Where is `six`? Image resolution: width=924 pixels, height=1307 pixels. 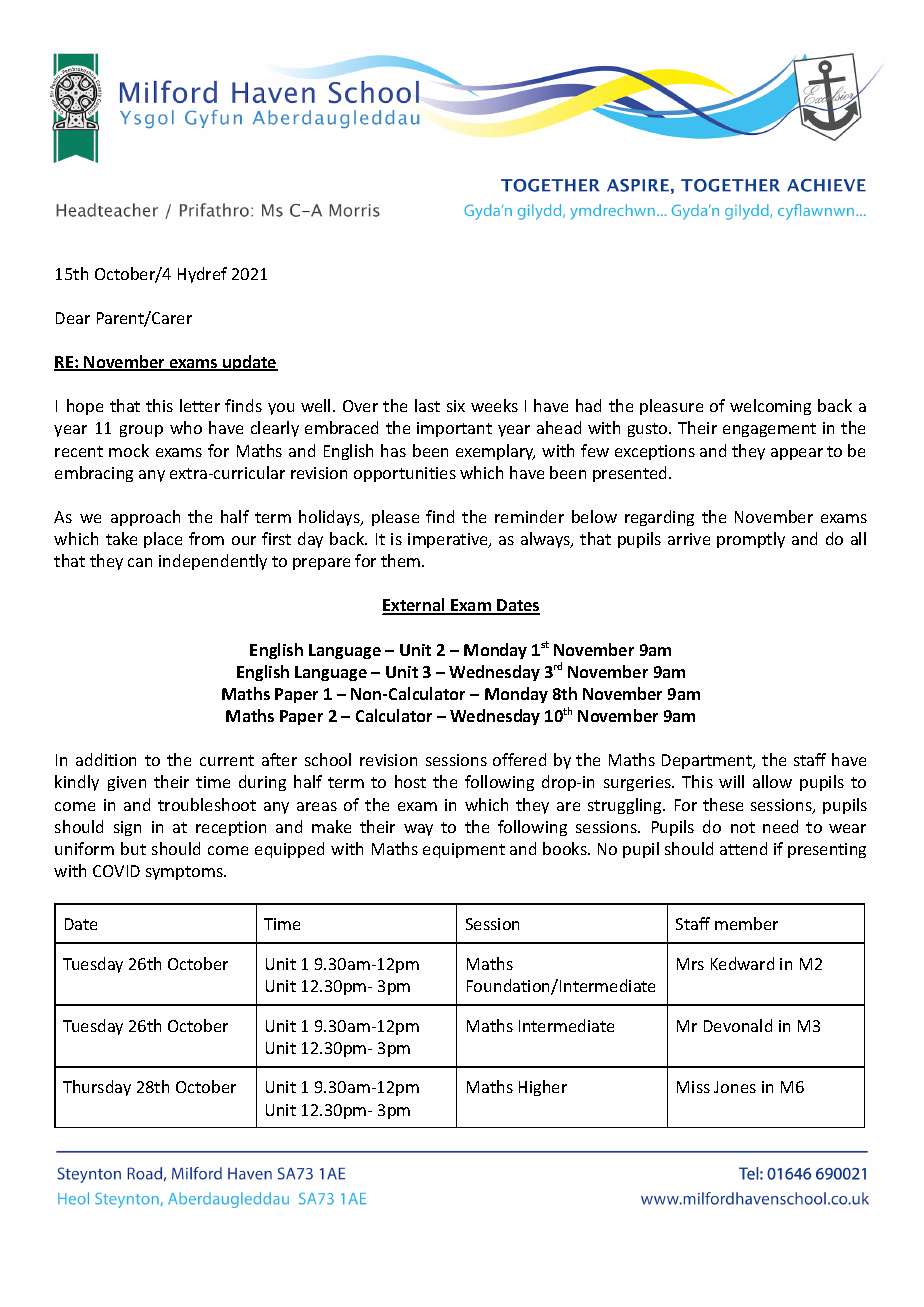
six is located at coordinates (456, 406).
